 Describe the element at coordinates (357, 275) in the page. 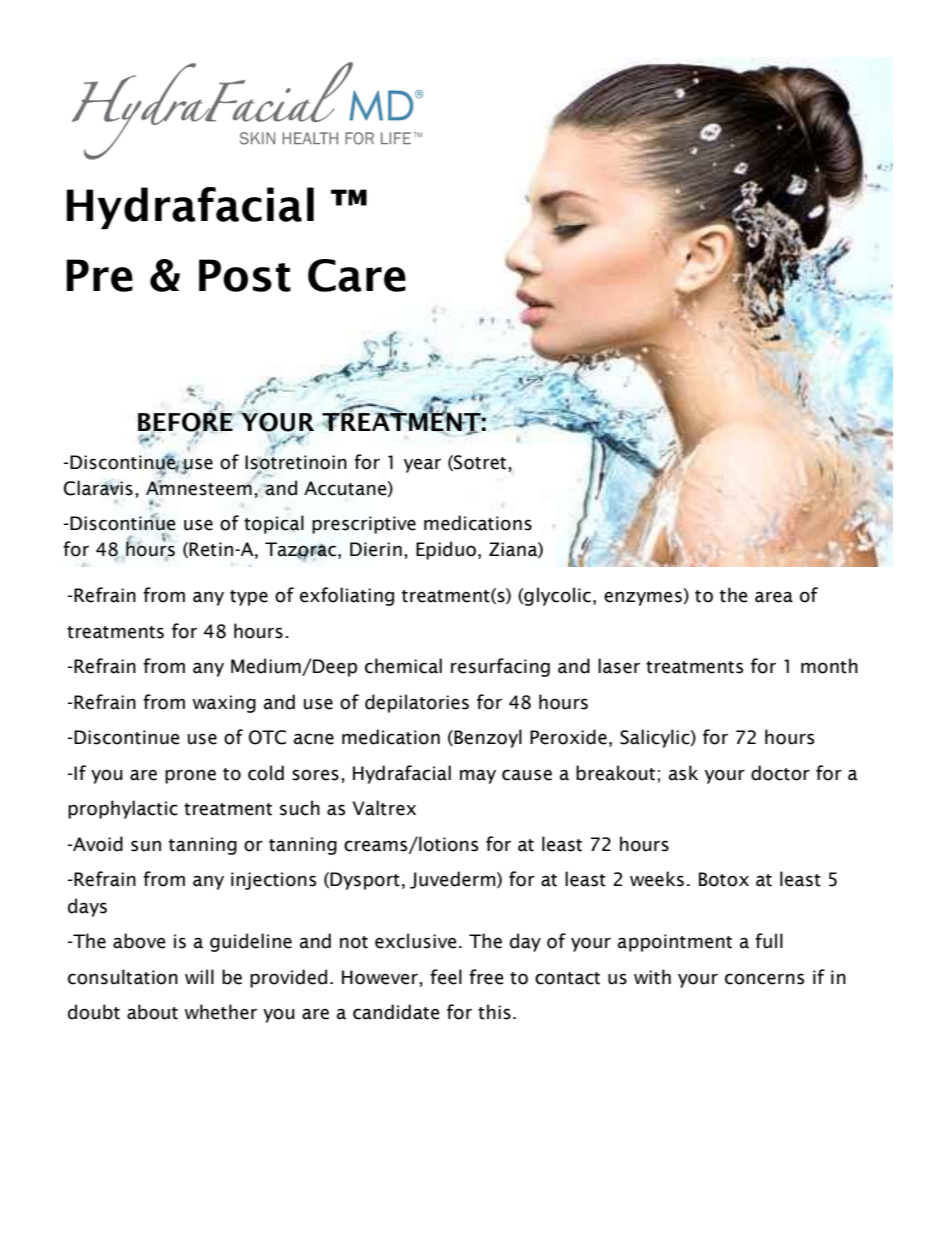

I see `Care` at that location.
